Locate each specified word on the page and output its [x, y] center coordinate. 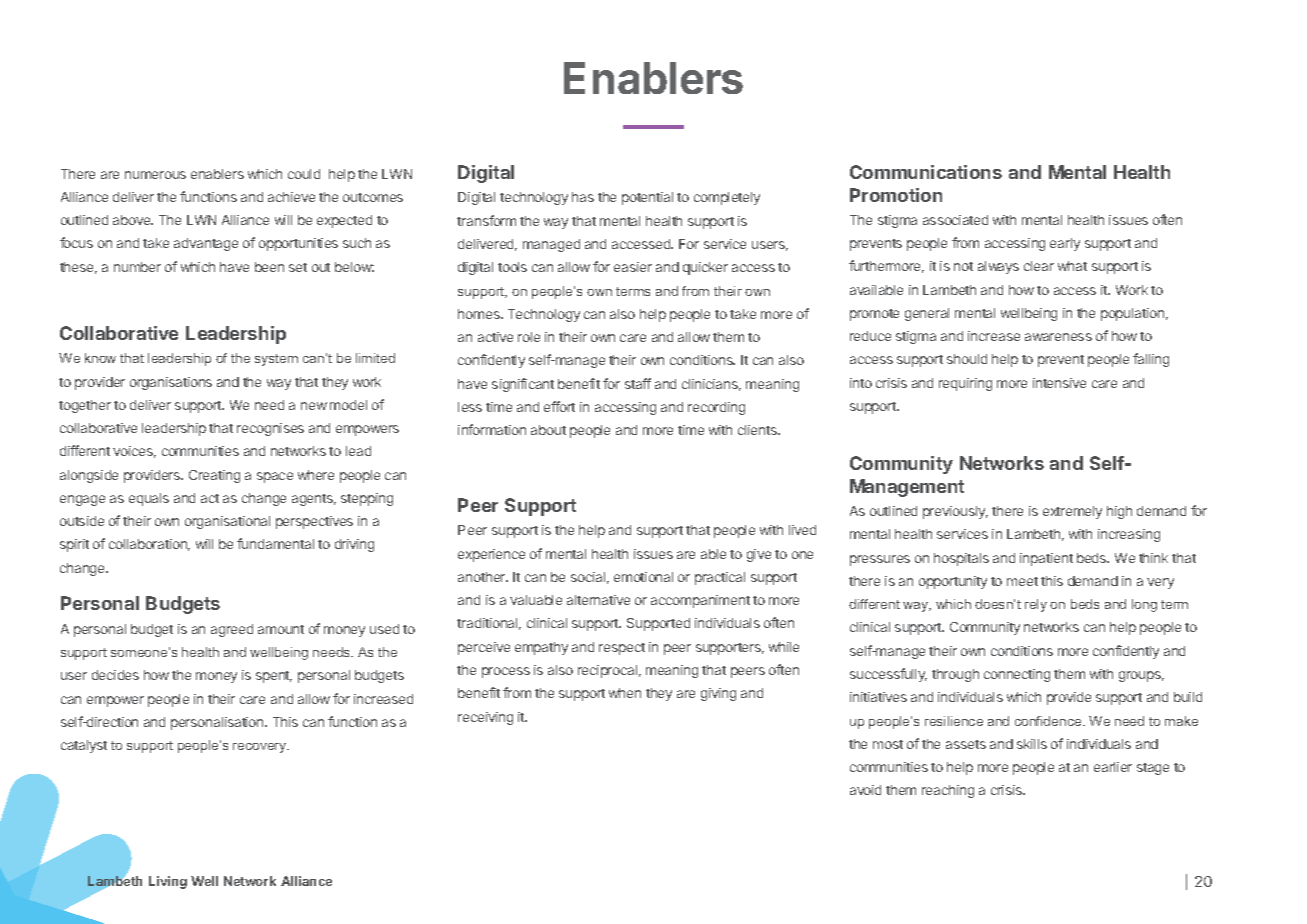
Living [168, 882]
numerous [155, 175]
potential [647, 198]
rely [1036, 605]
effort [559, 406]
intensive [1059, 383]
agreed [232, 630]
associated [955, 220]
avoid [865, 790]
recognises [270, 429]
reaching [948, 791]
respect [622, 649]
